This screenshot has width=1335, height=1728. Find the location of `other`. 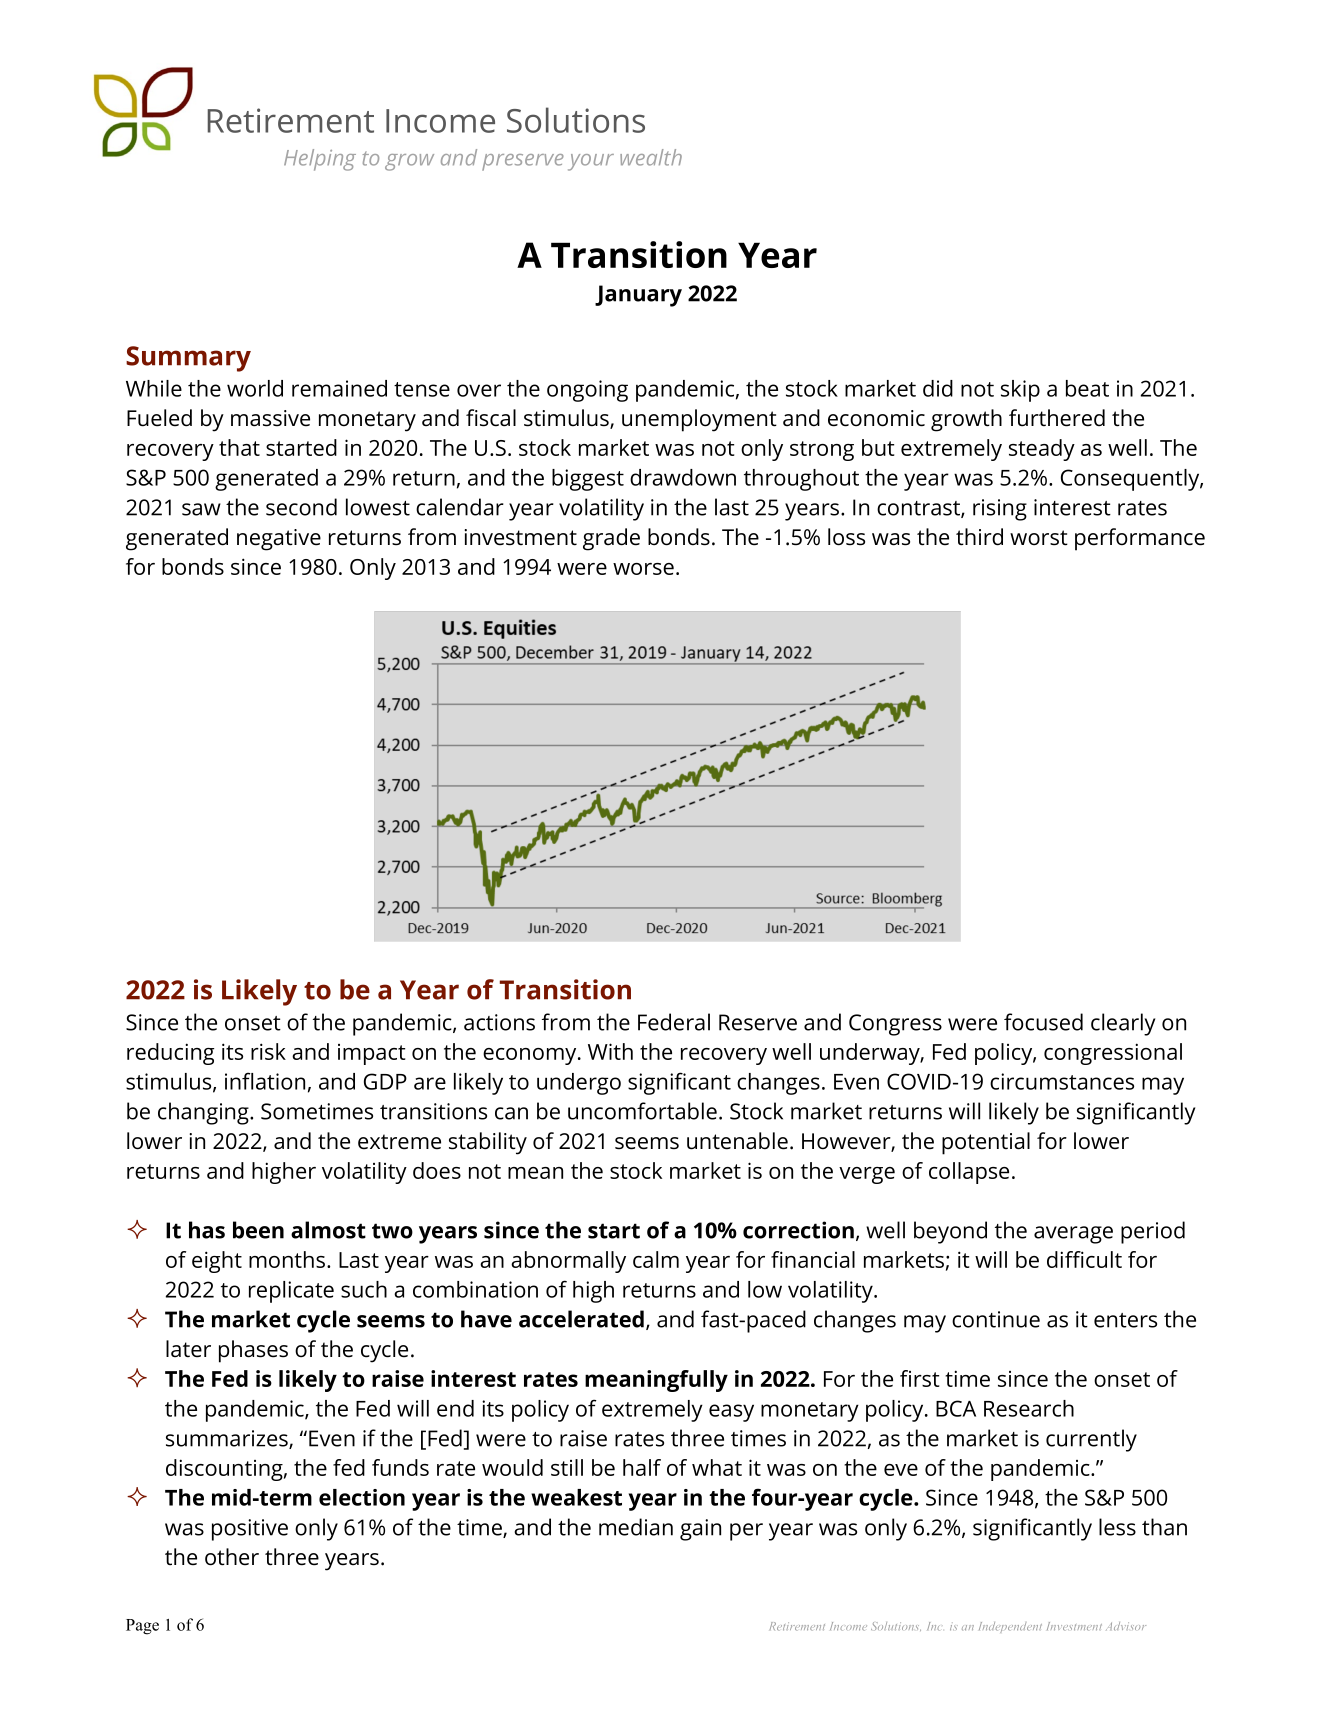

other is located at coordinates (232, 1557).
